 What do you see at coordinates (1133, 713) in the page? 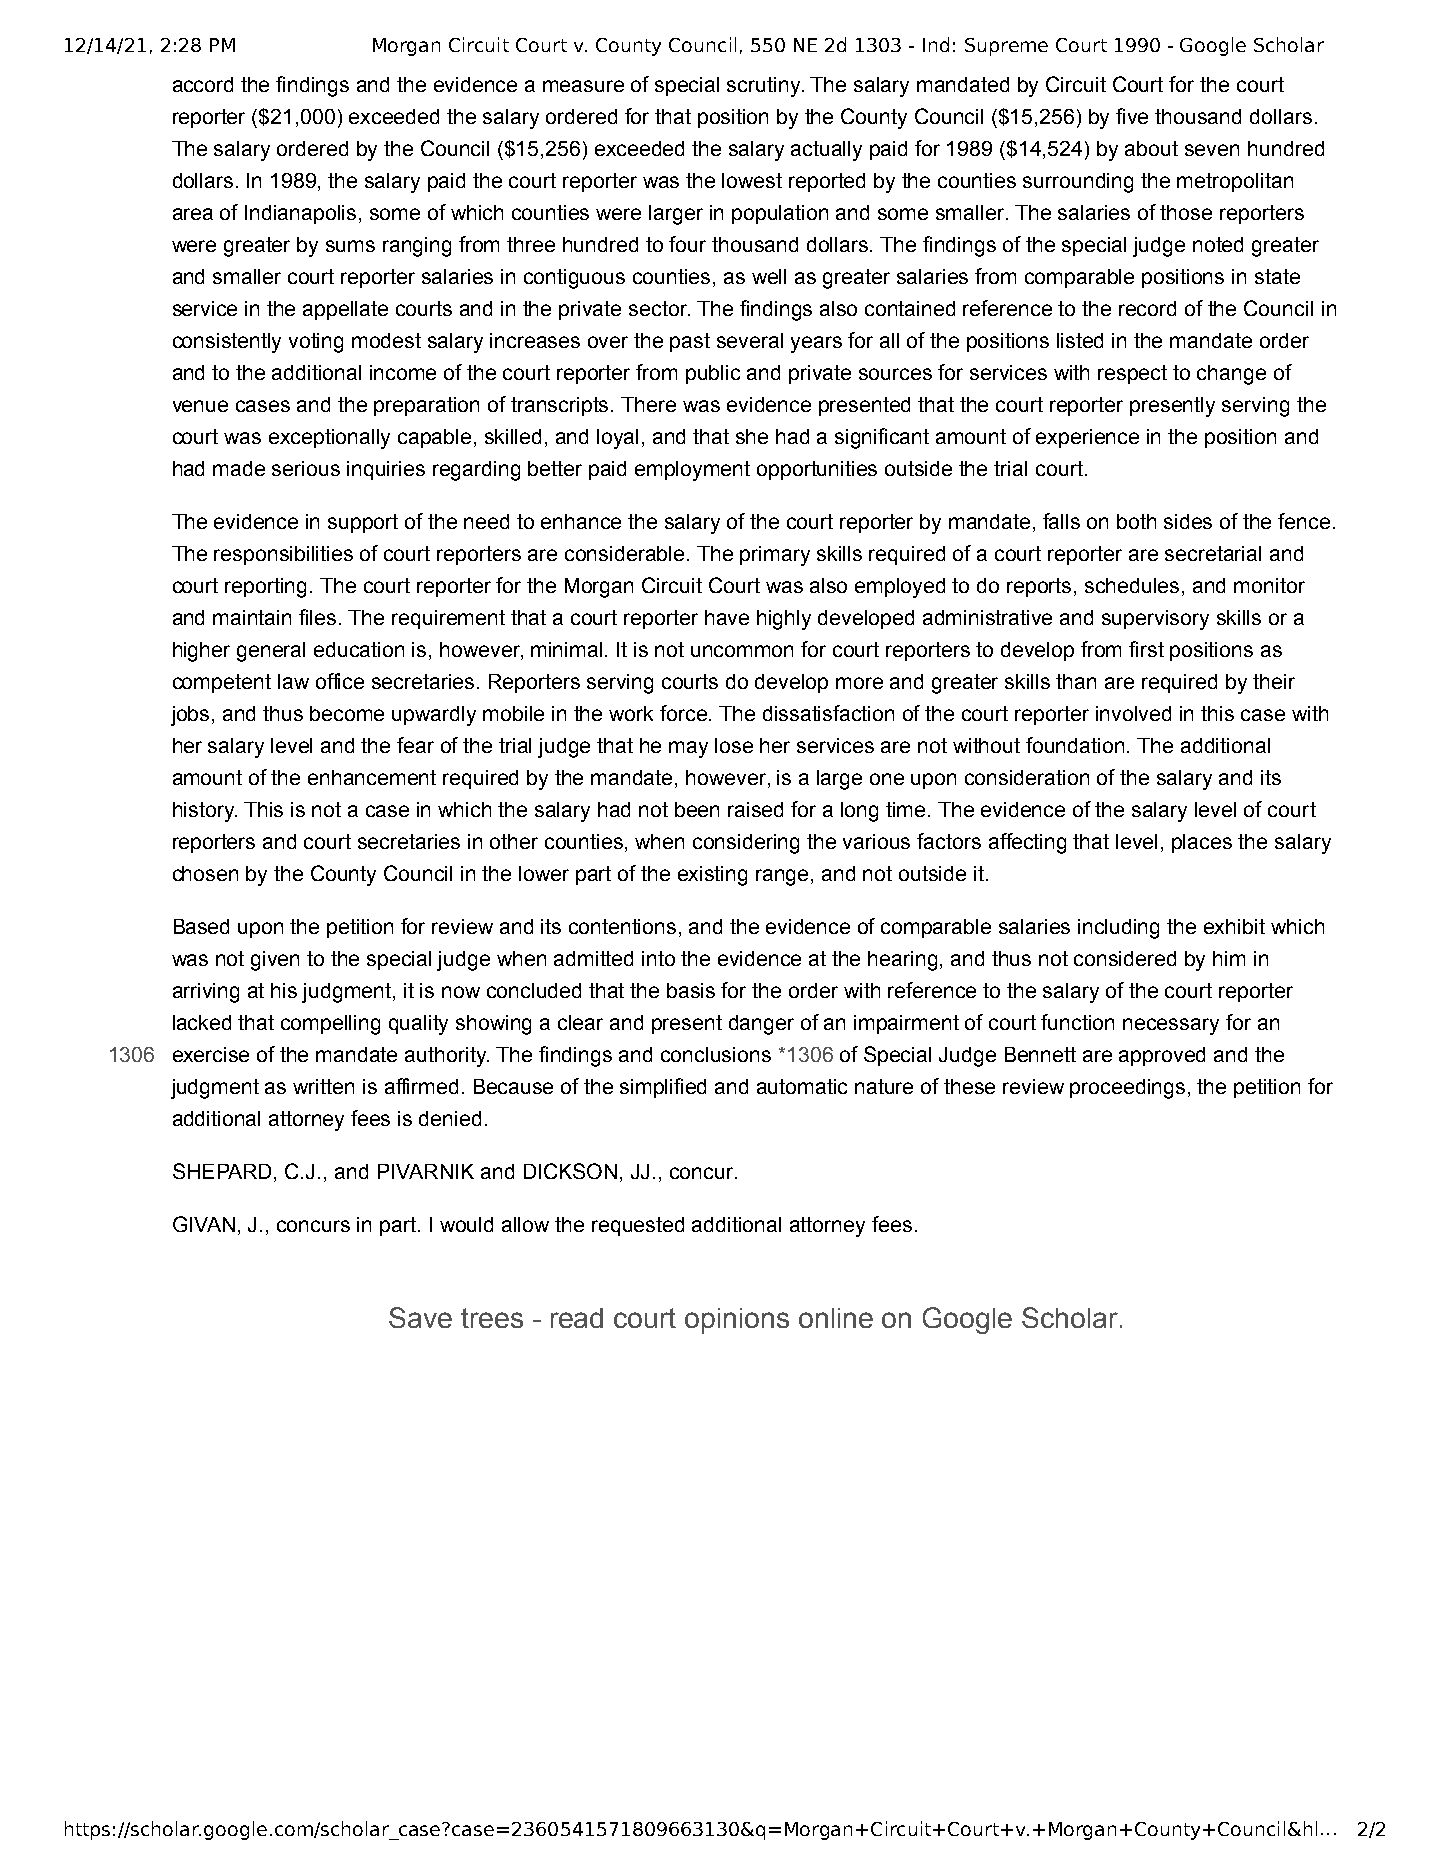
I see `involved` at bounding box center [1133, 713].
